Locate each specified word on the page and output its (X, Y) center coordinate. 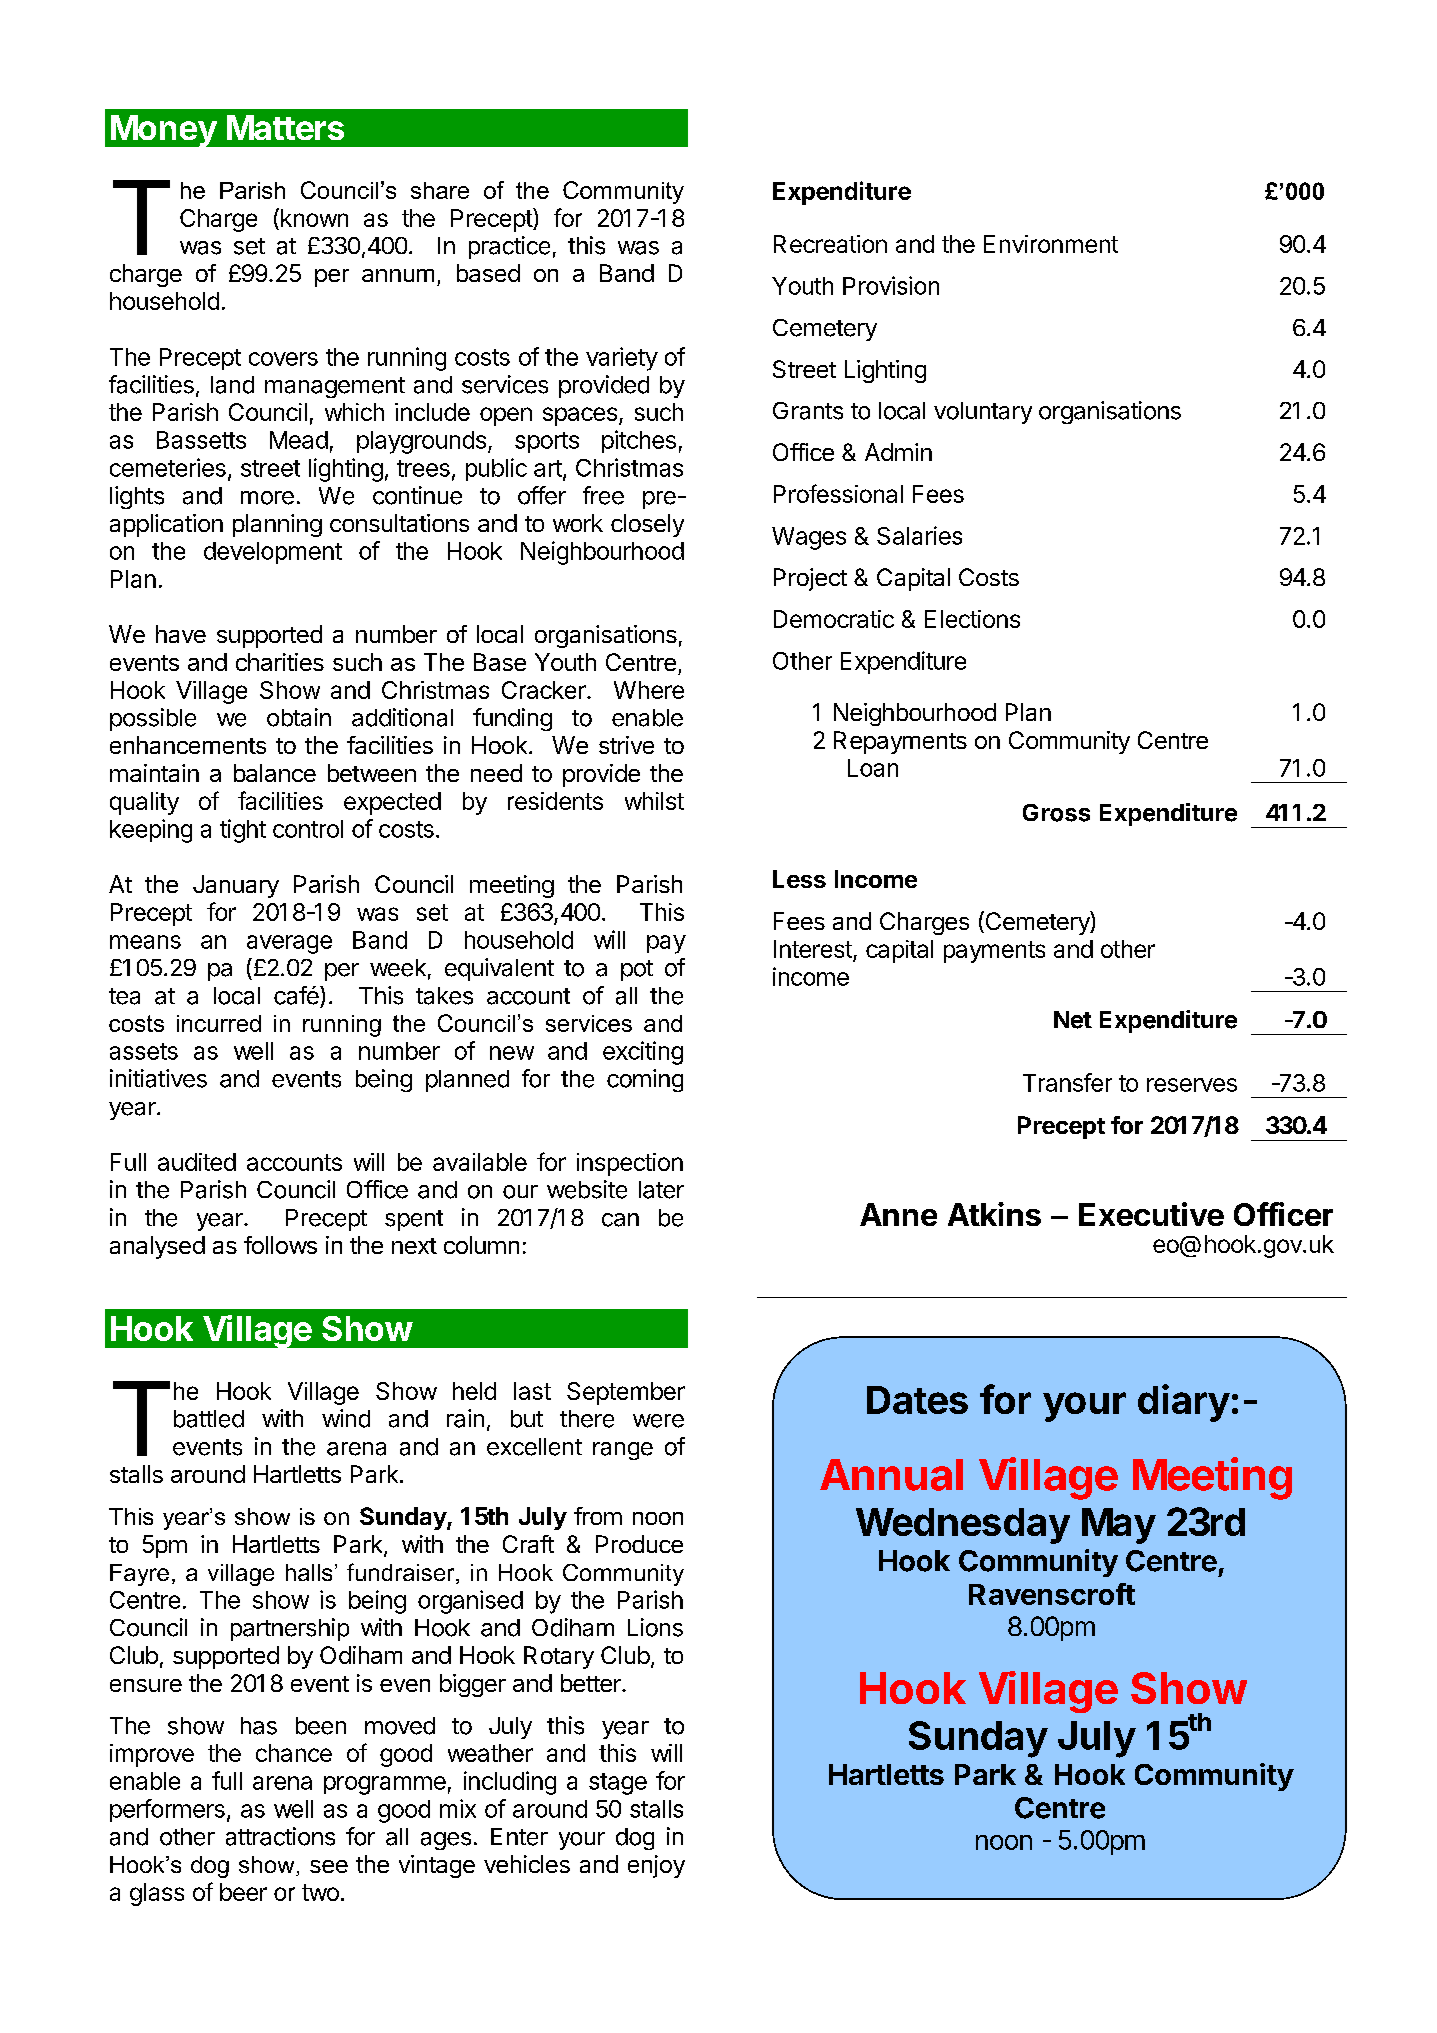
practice (509, 247)
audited (197, 1162)
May (1119, 1526)
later (661, 1190)
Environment (1051, 244)
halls (309, 1572)
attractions (280, 1836)
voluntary (983, 413)
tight (243, 831)
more (267, 498)
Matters (285, 127)
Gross (1056, 813)
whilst (654, 801)
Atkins (994, 1214)
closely (647, 525)
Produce (639, 1544)
